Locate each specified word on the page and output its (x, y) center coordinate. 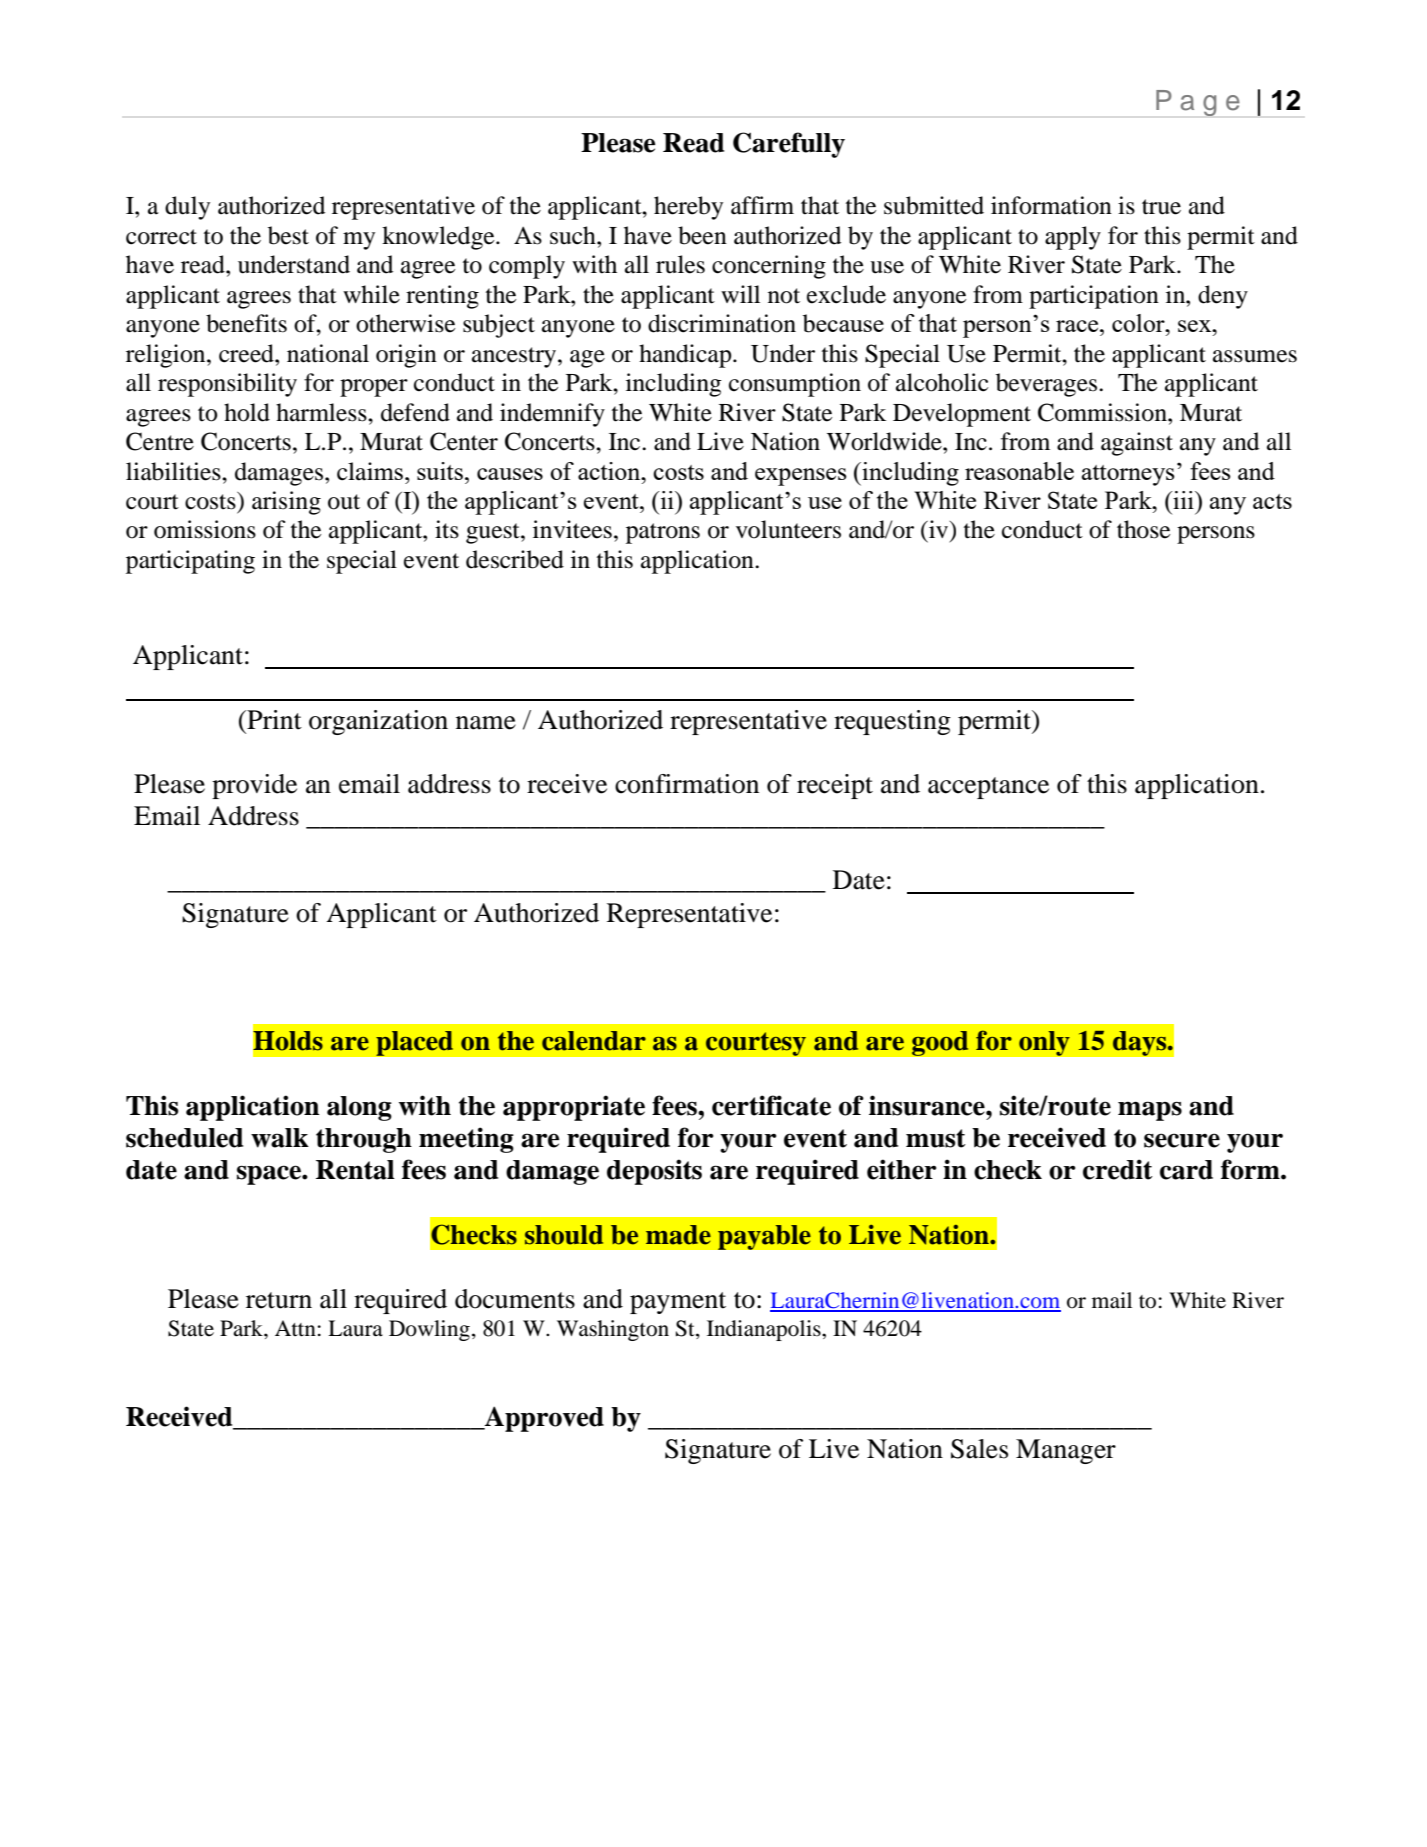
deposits (654, 1172)
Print (273, 720)
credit (1118, 1169)
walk (280, 1138)
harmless (322, 412)
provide (254, 786)
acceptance (988, 788)
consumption (795, 385)
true (1161, 207)
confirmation (687, 784)
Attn (295, 1328)
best (288, 235)
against (1137, 444)
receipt (835, 786)
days (1140, 1043)
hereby (688, 208)
